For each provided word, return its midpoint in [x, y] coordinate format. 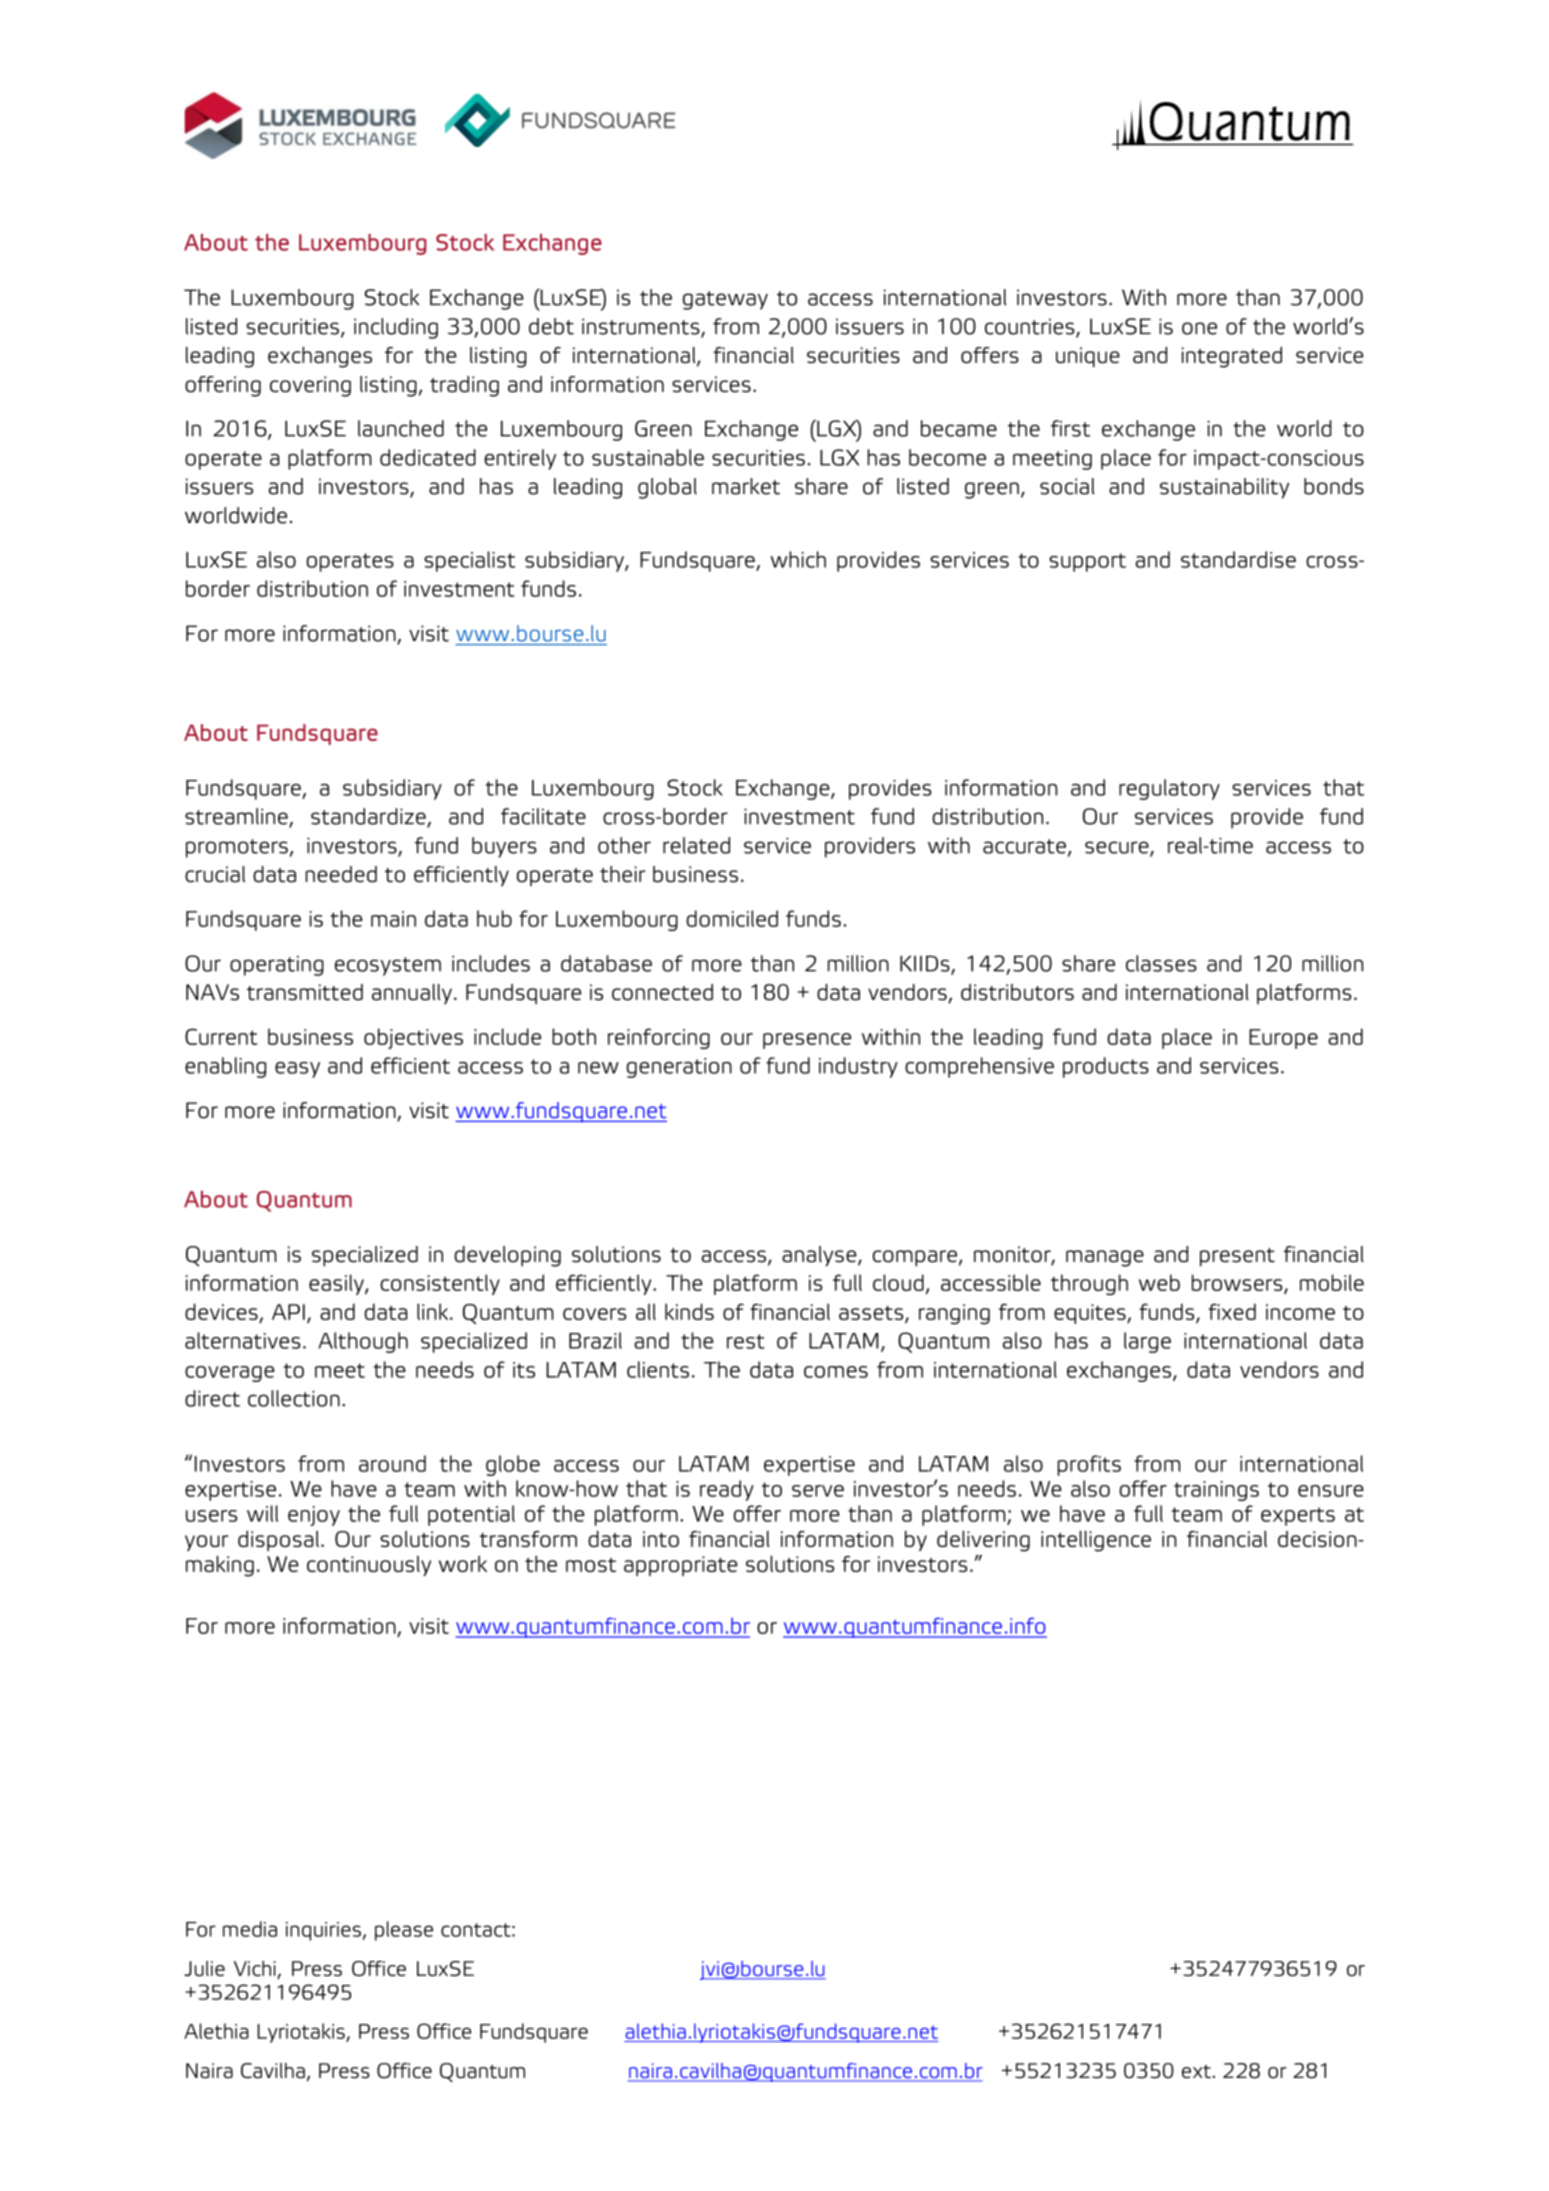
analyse [820, 1256]
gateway [725, 300]
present [1237, 1257]
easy [297, 1070]
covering [310, 386]
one [1199, 328]
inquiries [323, 1931]
